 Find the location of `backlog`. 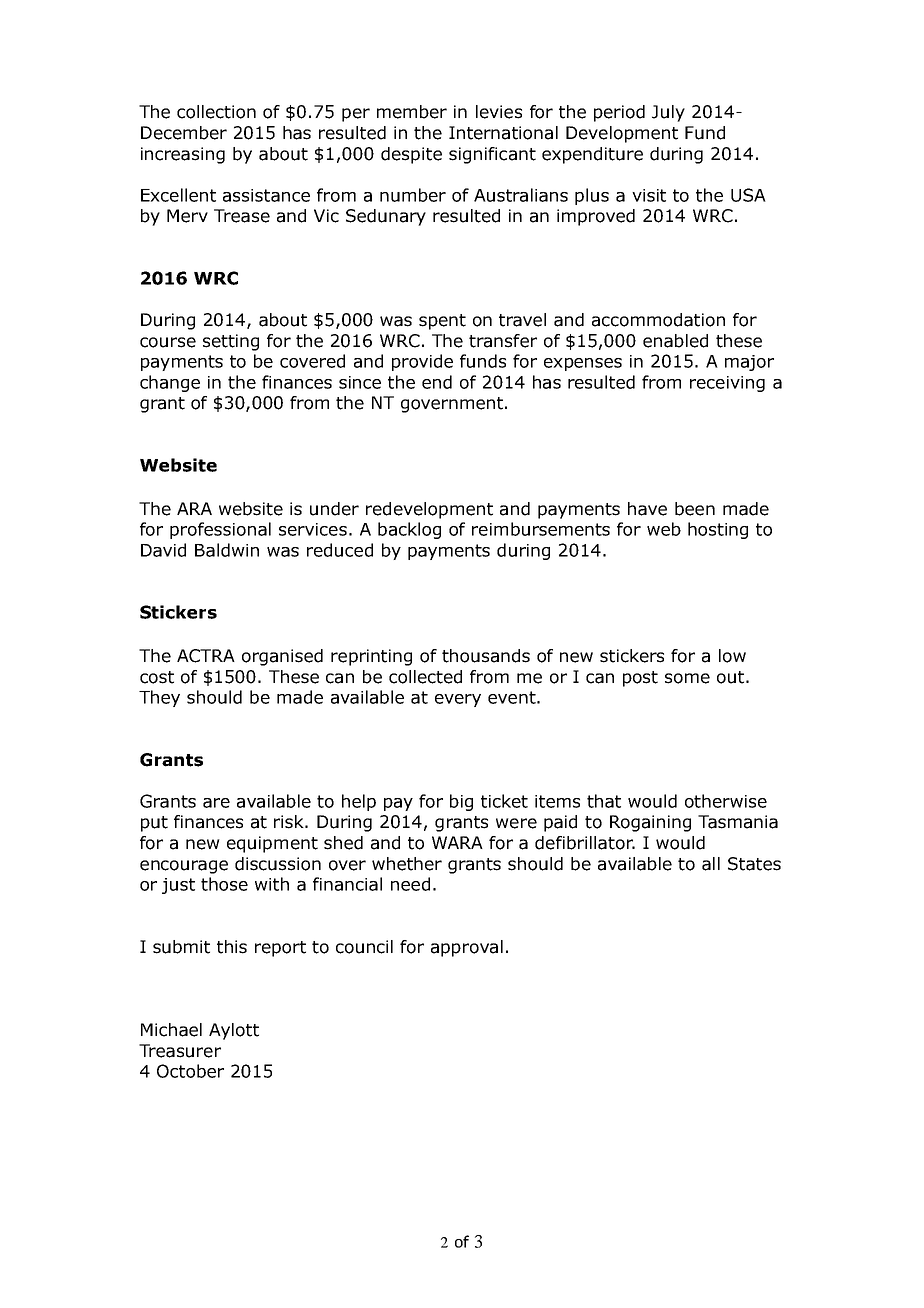

backlog is located at coordinates (409, 530).
